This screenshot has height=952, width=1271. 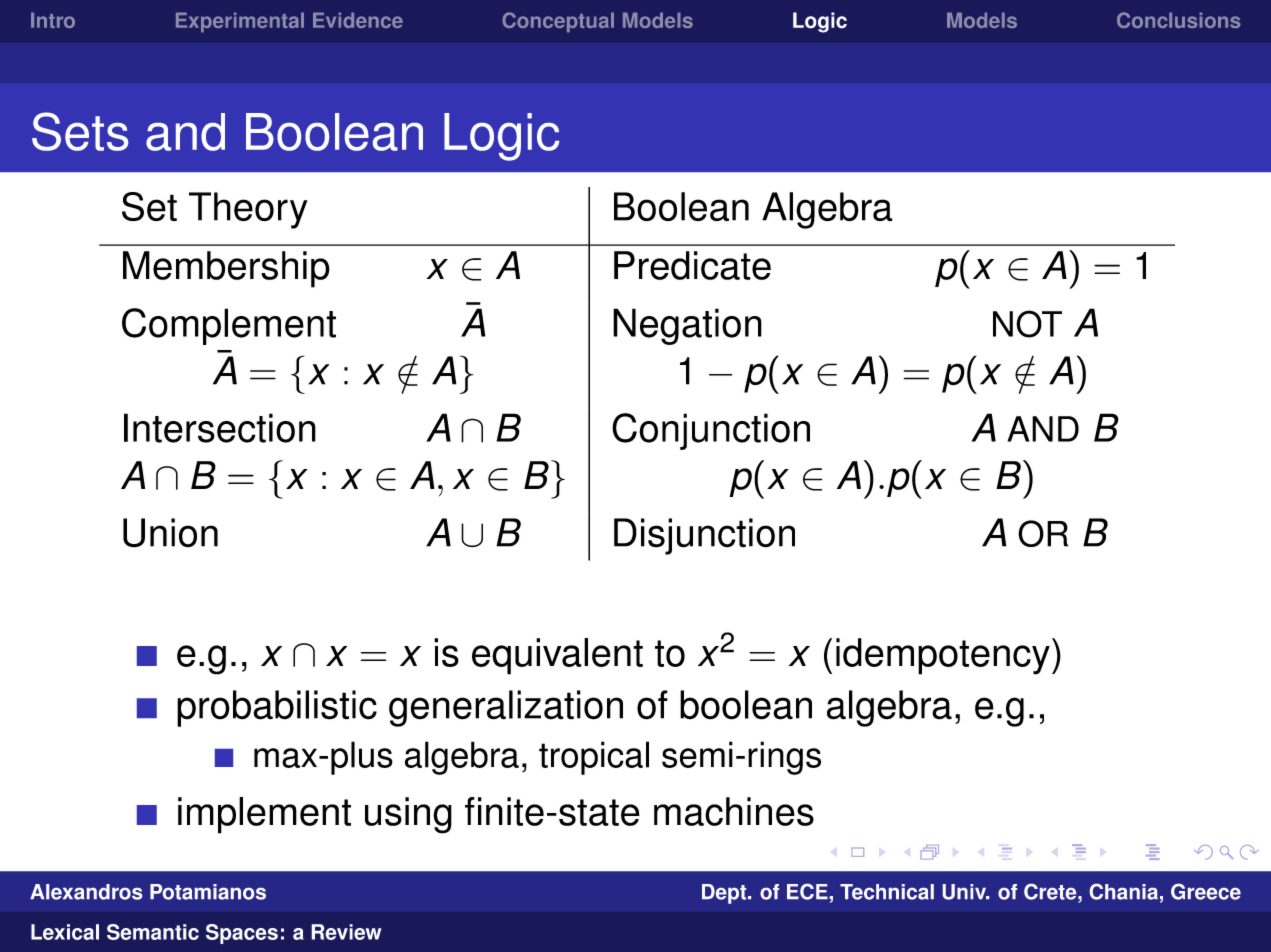 What do you see at coordinates (240, 22) in the screenshot?
I see `Experimental` at bounding box center [240, 22].
